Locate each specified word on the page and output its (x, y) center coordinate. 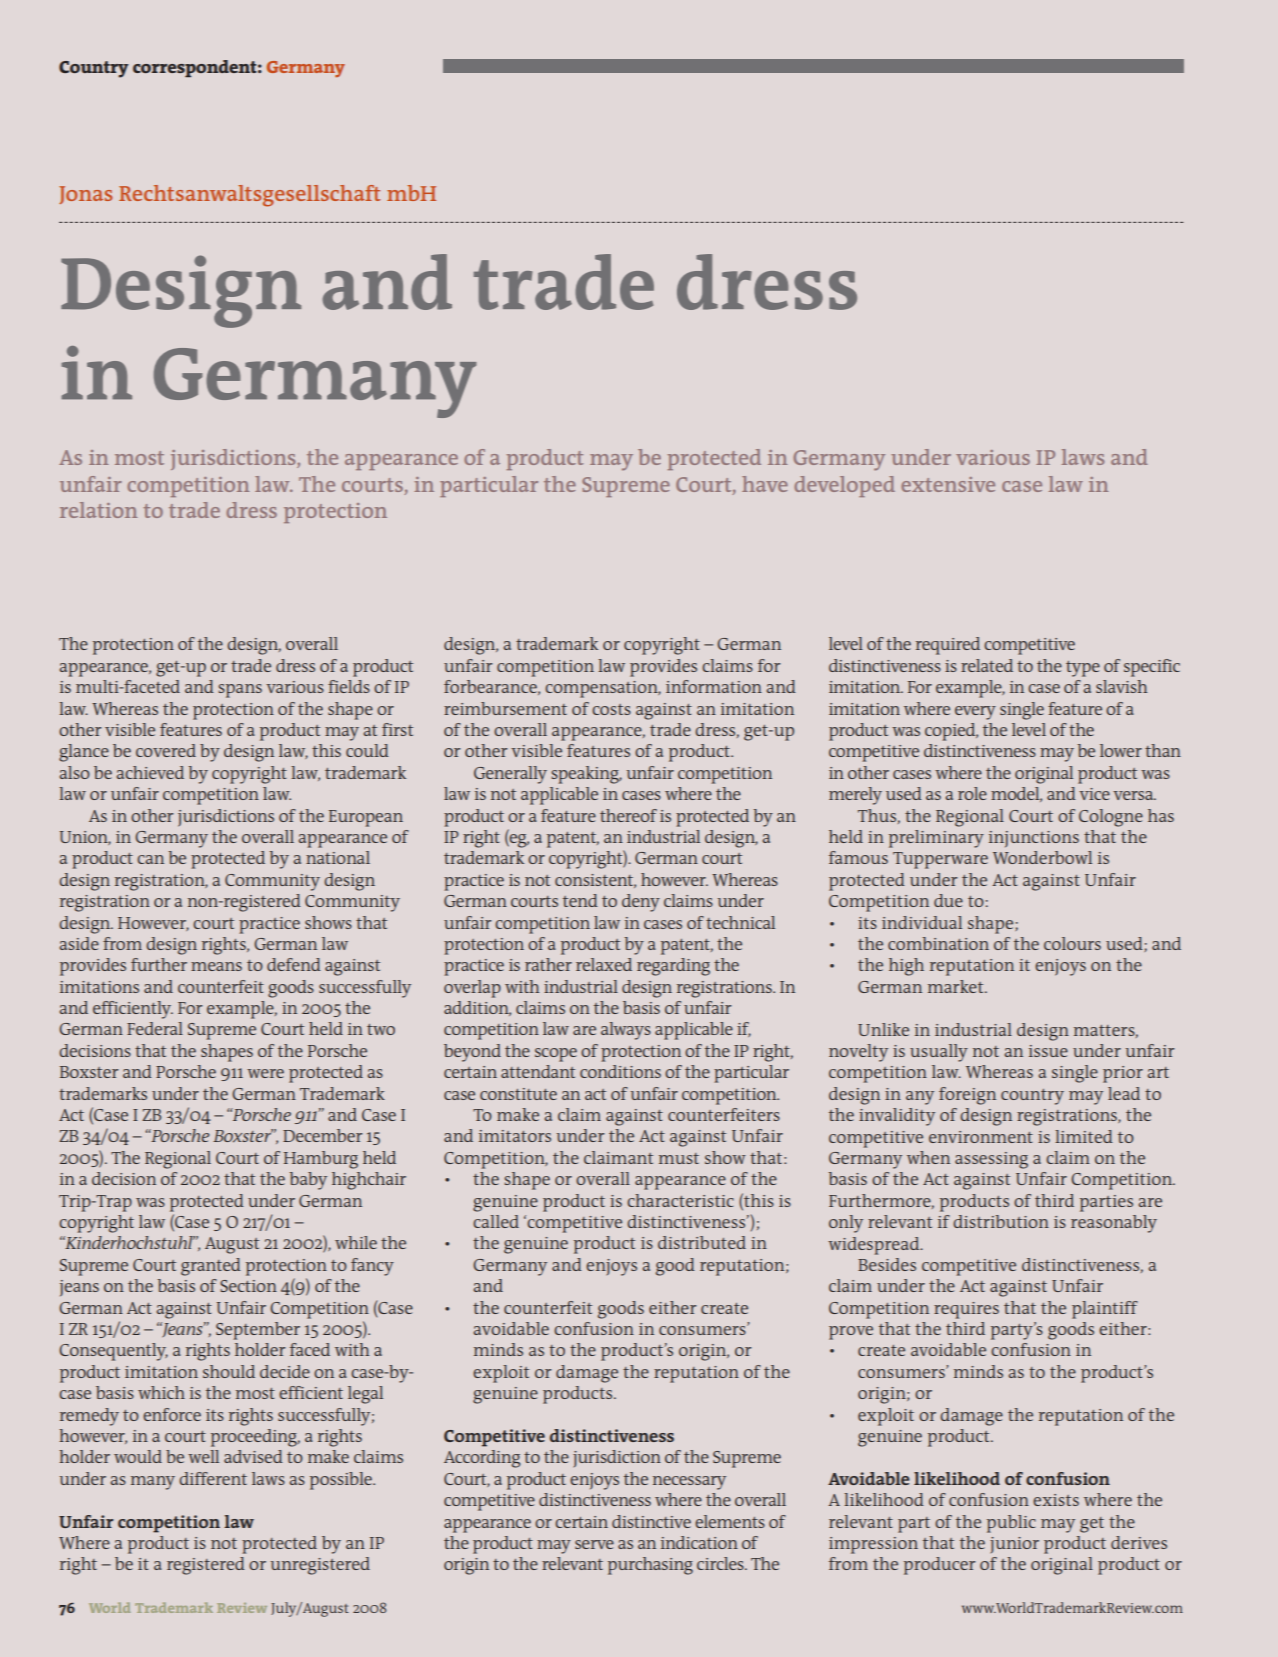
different (213, 1478)
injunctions (1034, 839)
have (765, 484)
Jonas (85, 195)
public (1011, 1524)
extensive (948, 484)
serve (594, 1544)
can (150, 859)
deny (641, 903)
